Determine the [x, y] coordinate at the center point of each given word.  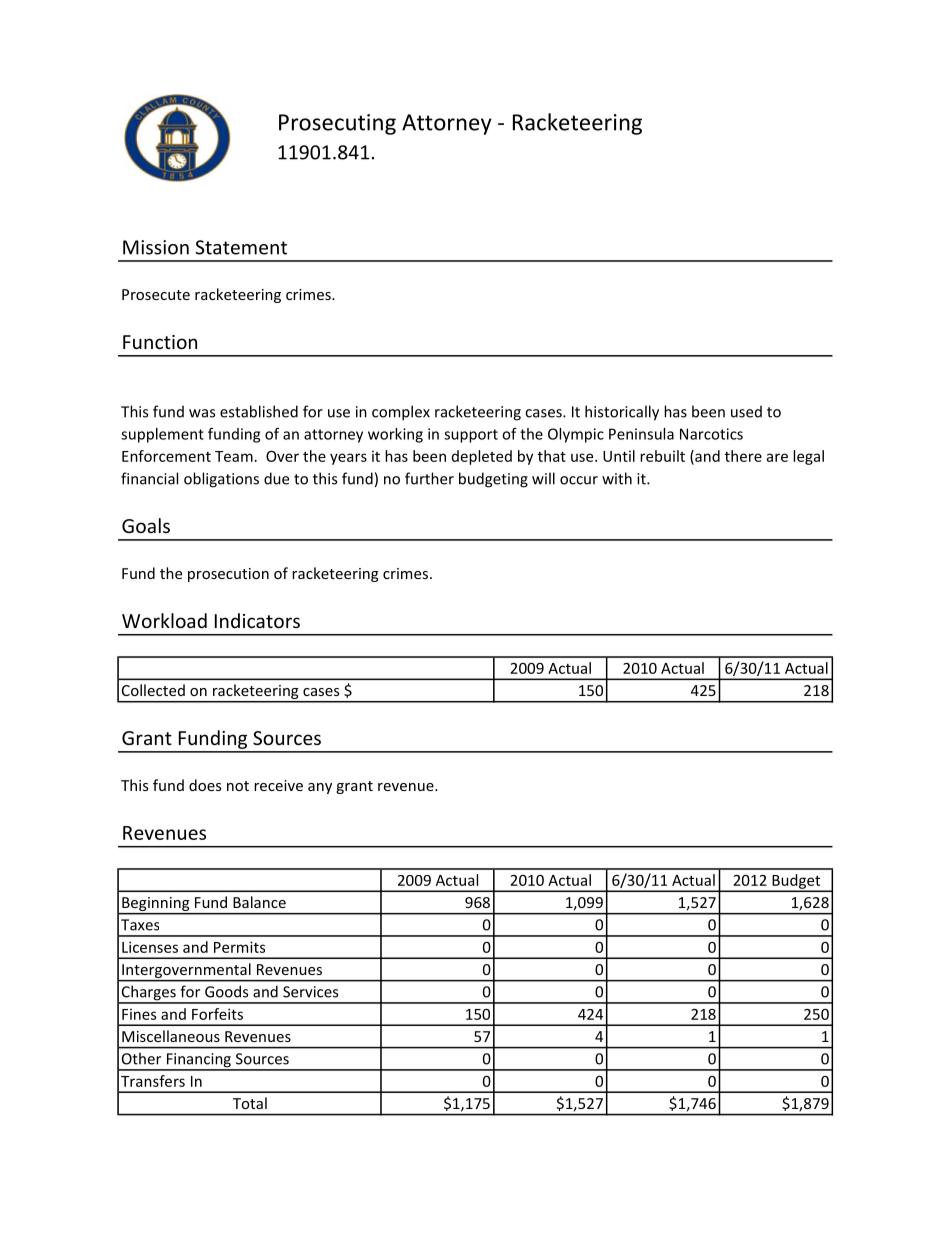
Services [310, 992]
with [617, 478]
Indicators [257, 620]
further [429, 478]
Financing [198, 1061]
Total [250, 1103]
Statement [241, 247]
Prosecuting [337, 124]
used [746, 411]
